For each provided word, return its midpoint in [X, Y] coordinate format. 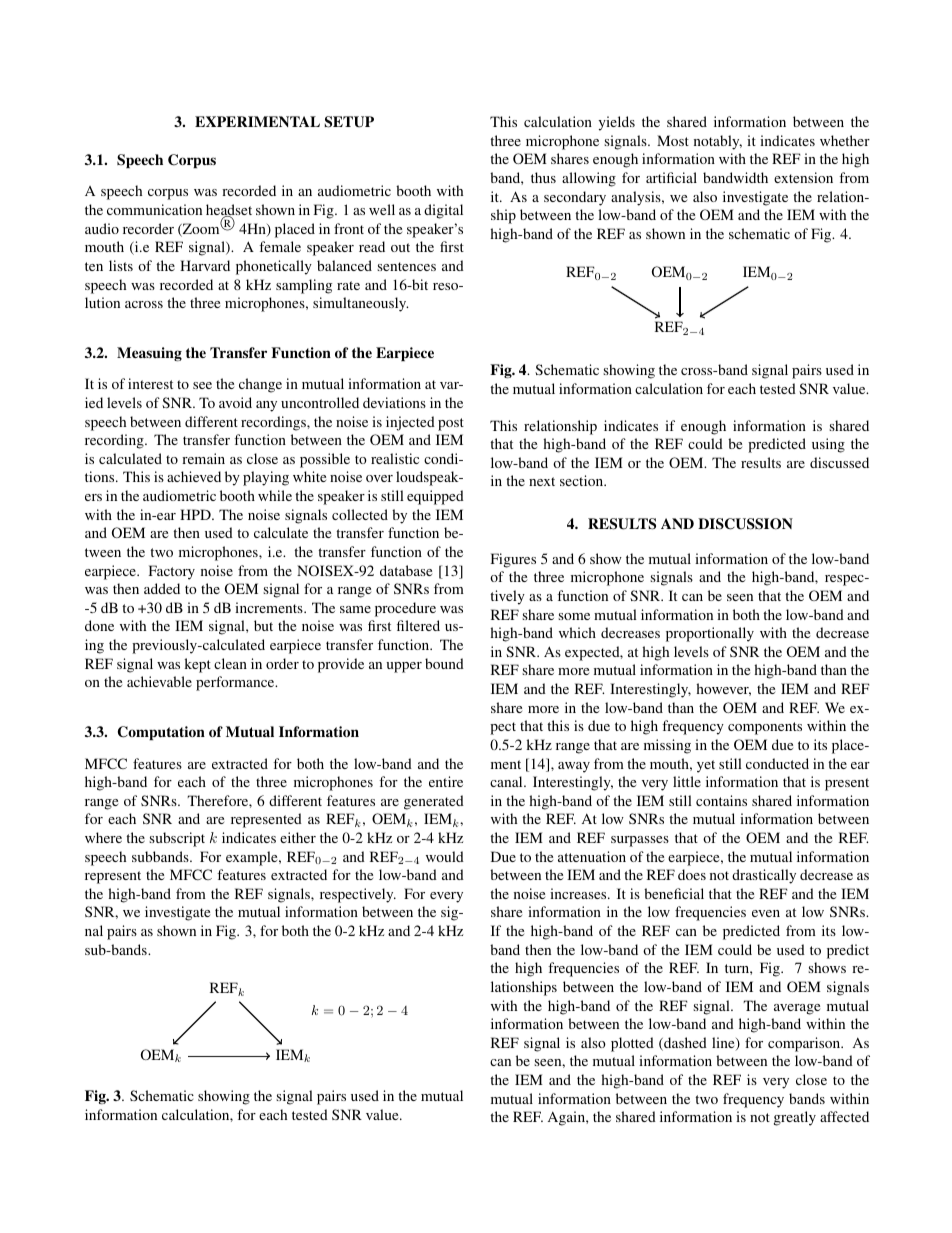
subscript [177, 839]
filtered [418, 625]
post [451, 424]
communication [154, 209]
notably [718, 142]
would [445, 856]
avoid [235, 402]
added [162, 588]
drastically [764, 876]
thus [543, 177]
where [103, 837]
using [828, 445]
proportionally [710, 634]
